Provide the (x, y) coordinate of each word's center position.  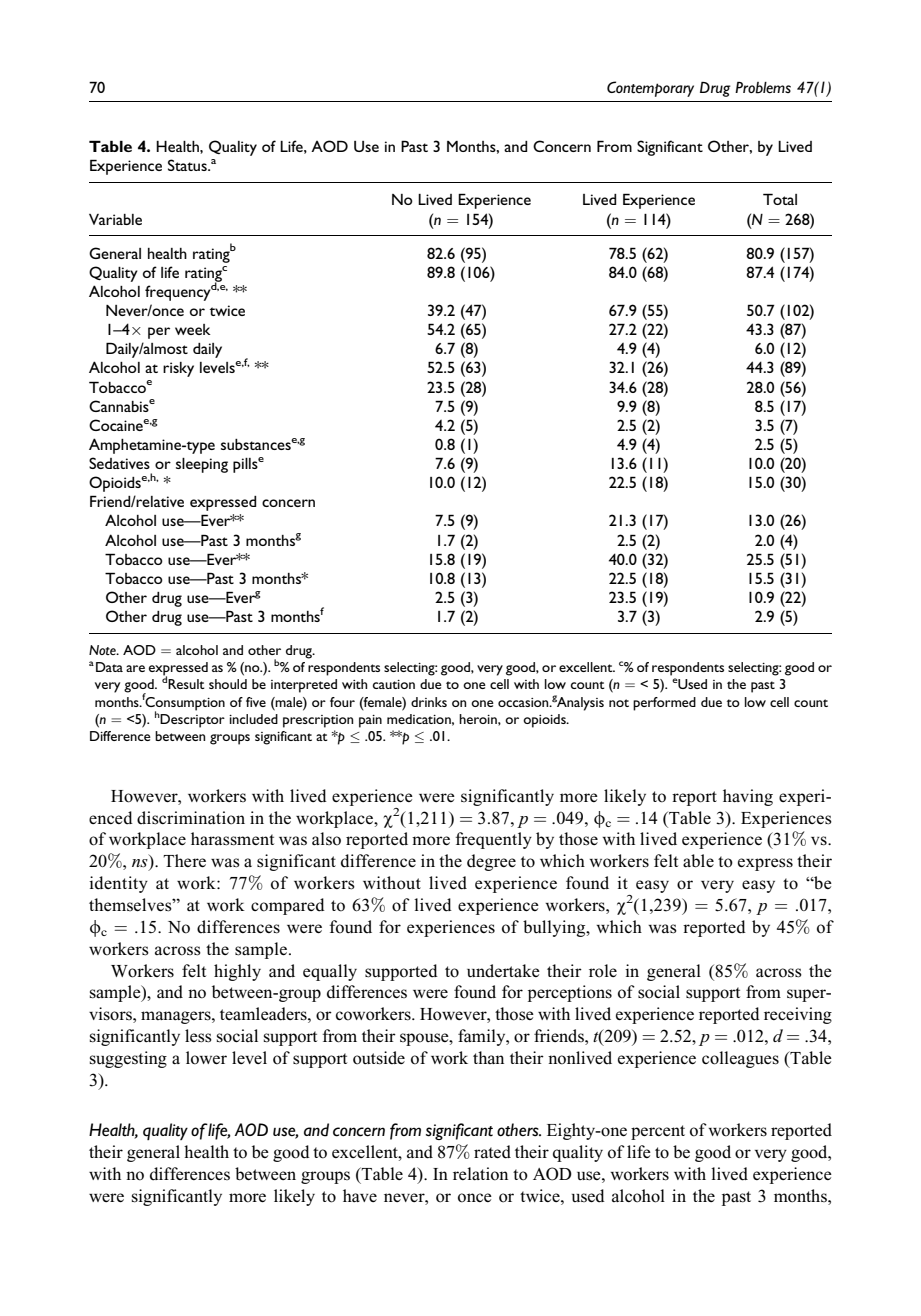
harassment (232, 839)
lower (206, 1058)
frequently (493, 840)
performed (664, 704)
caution (394, 684)
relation (480, 1174)
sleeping (202, 465)
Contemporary (650, 89)
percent (658, 1132)
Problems (763, 87)
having (748, 797)
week (193, 329)
